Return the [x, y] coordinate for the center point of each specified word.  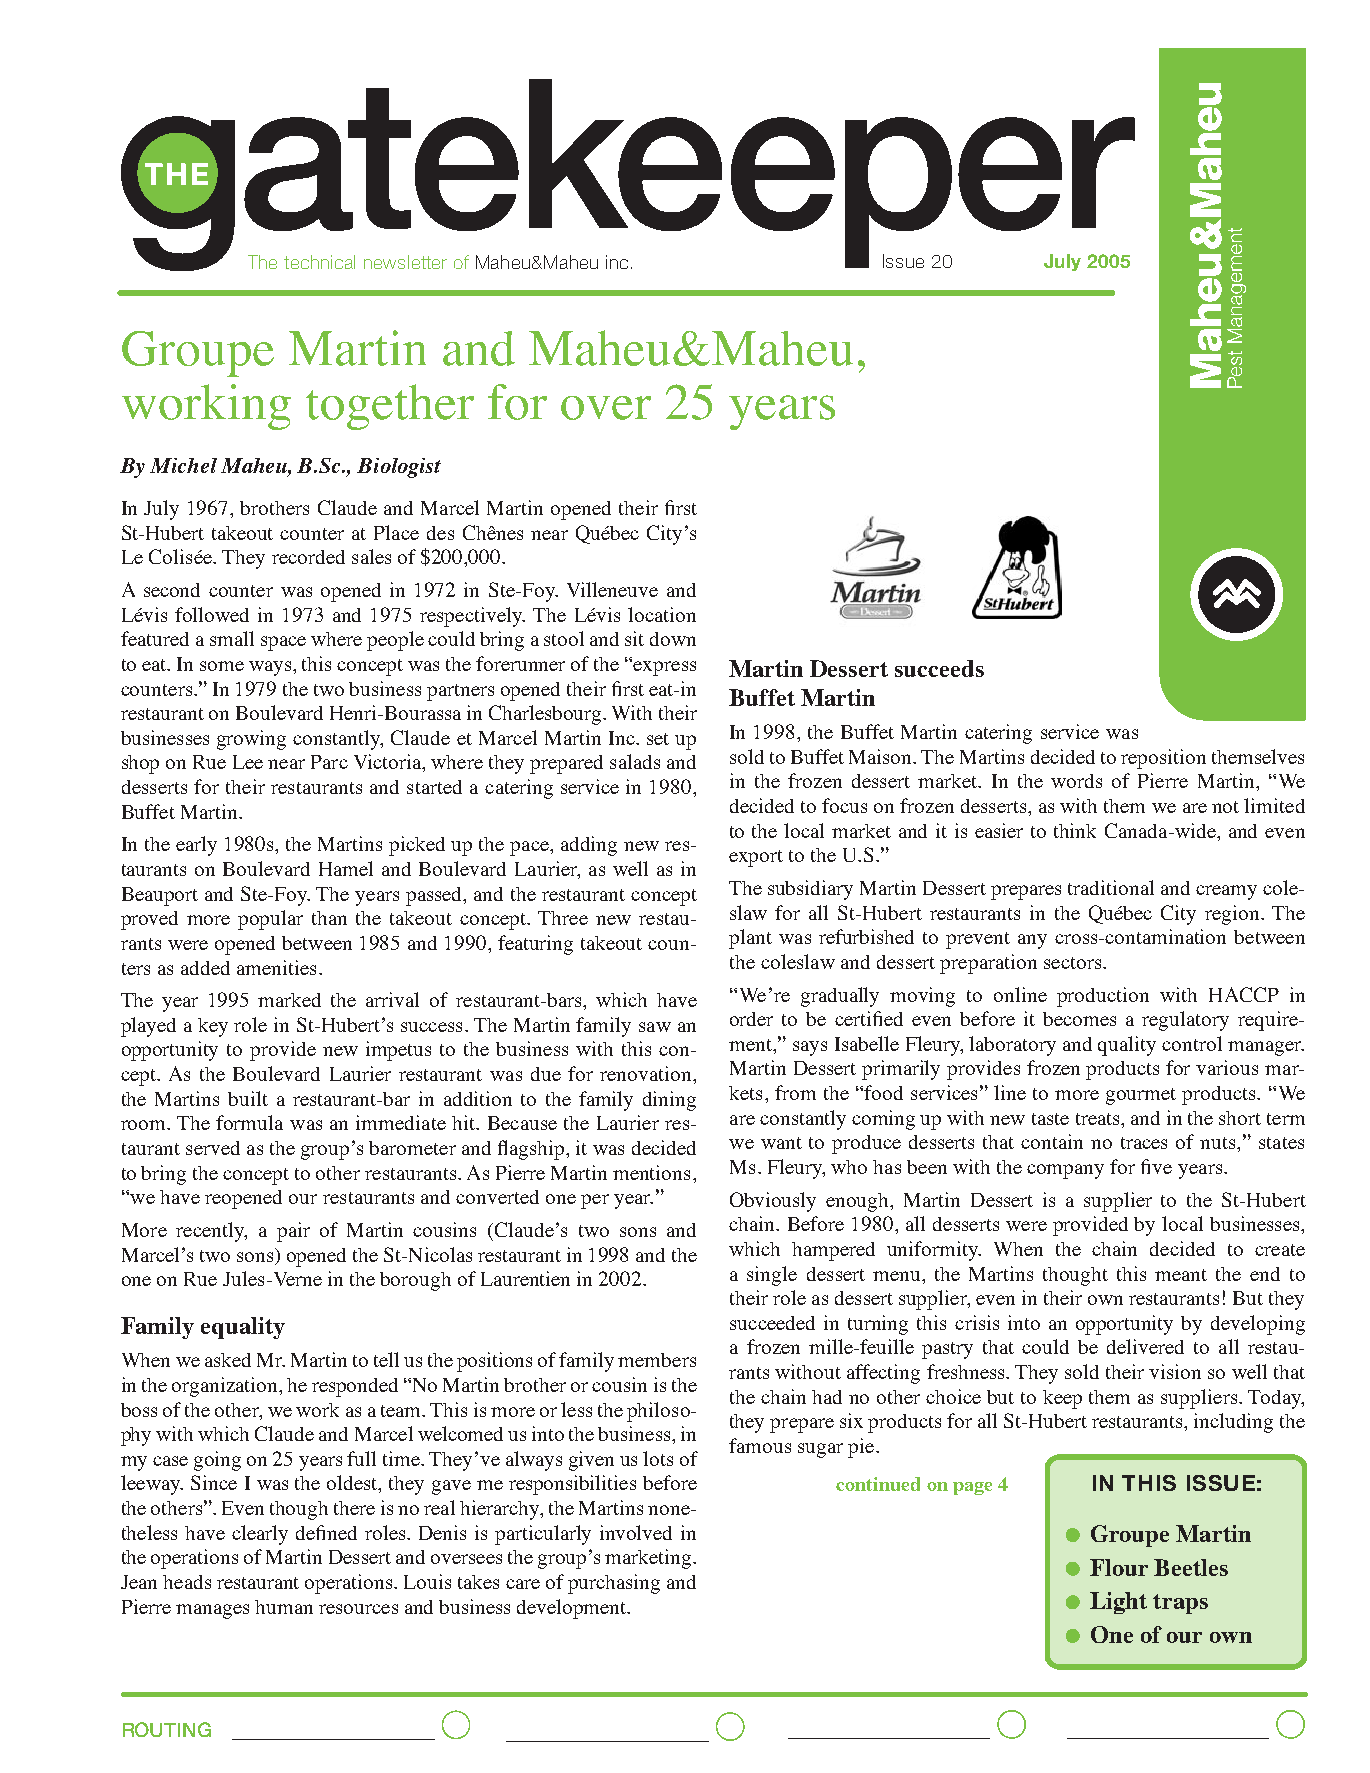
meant [1181, 1275]
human [284, 1607]
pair [293, 1232]
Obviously [773, 1202]
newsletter [405, 262]
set [658, 739]
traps [1180, 1604]
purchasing [614, 1584]
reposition [1163, 759]
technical [319, 262]
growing [251, 740]
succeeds [939, 668]
